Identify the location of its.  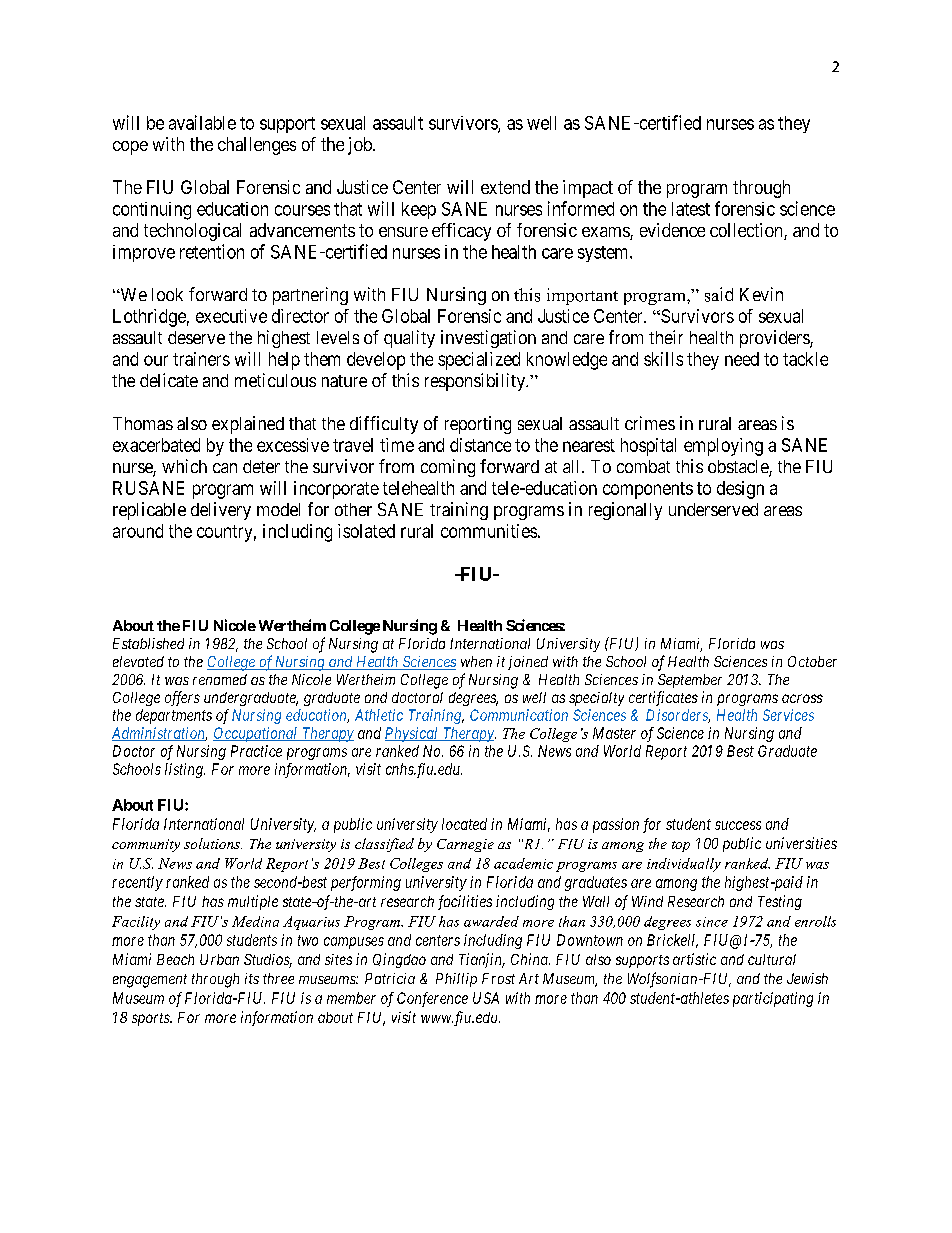
(252, 978).
